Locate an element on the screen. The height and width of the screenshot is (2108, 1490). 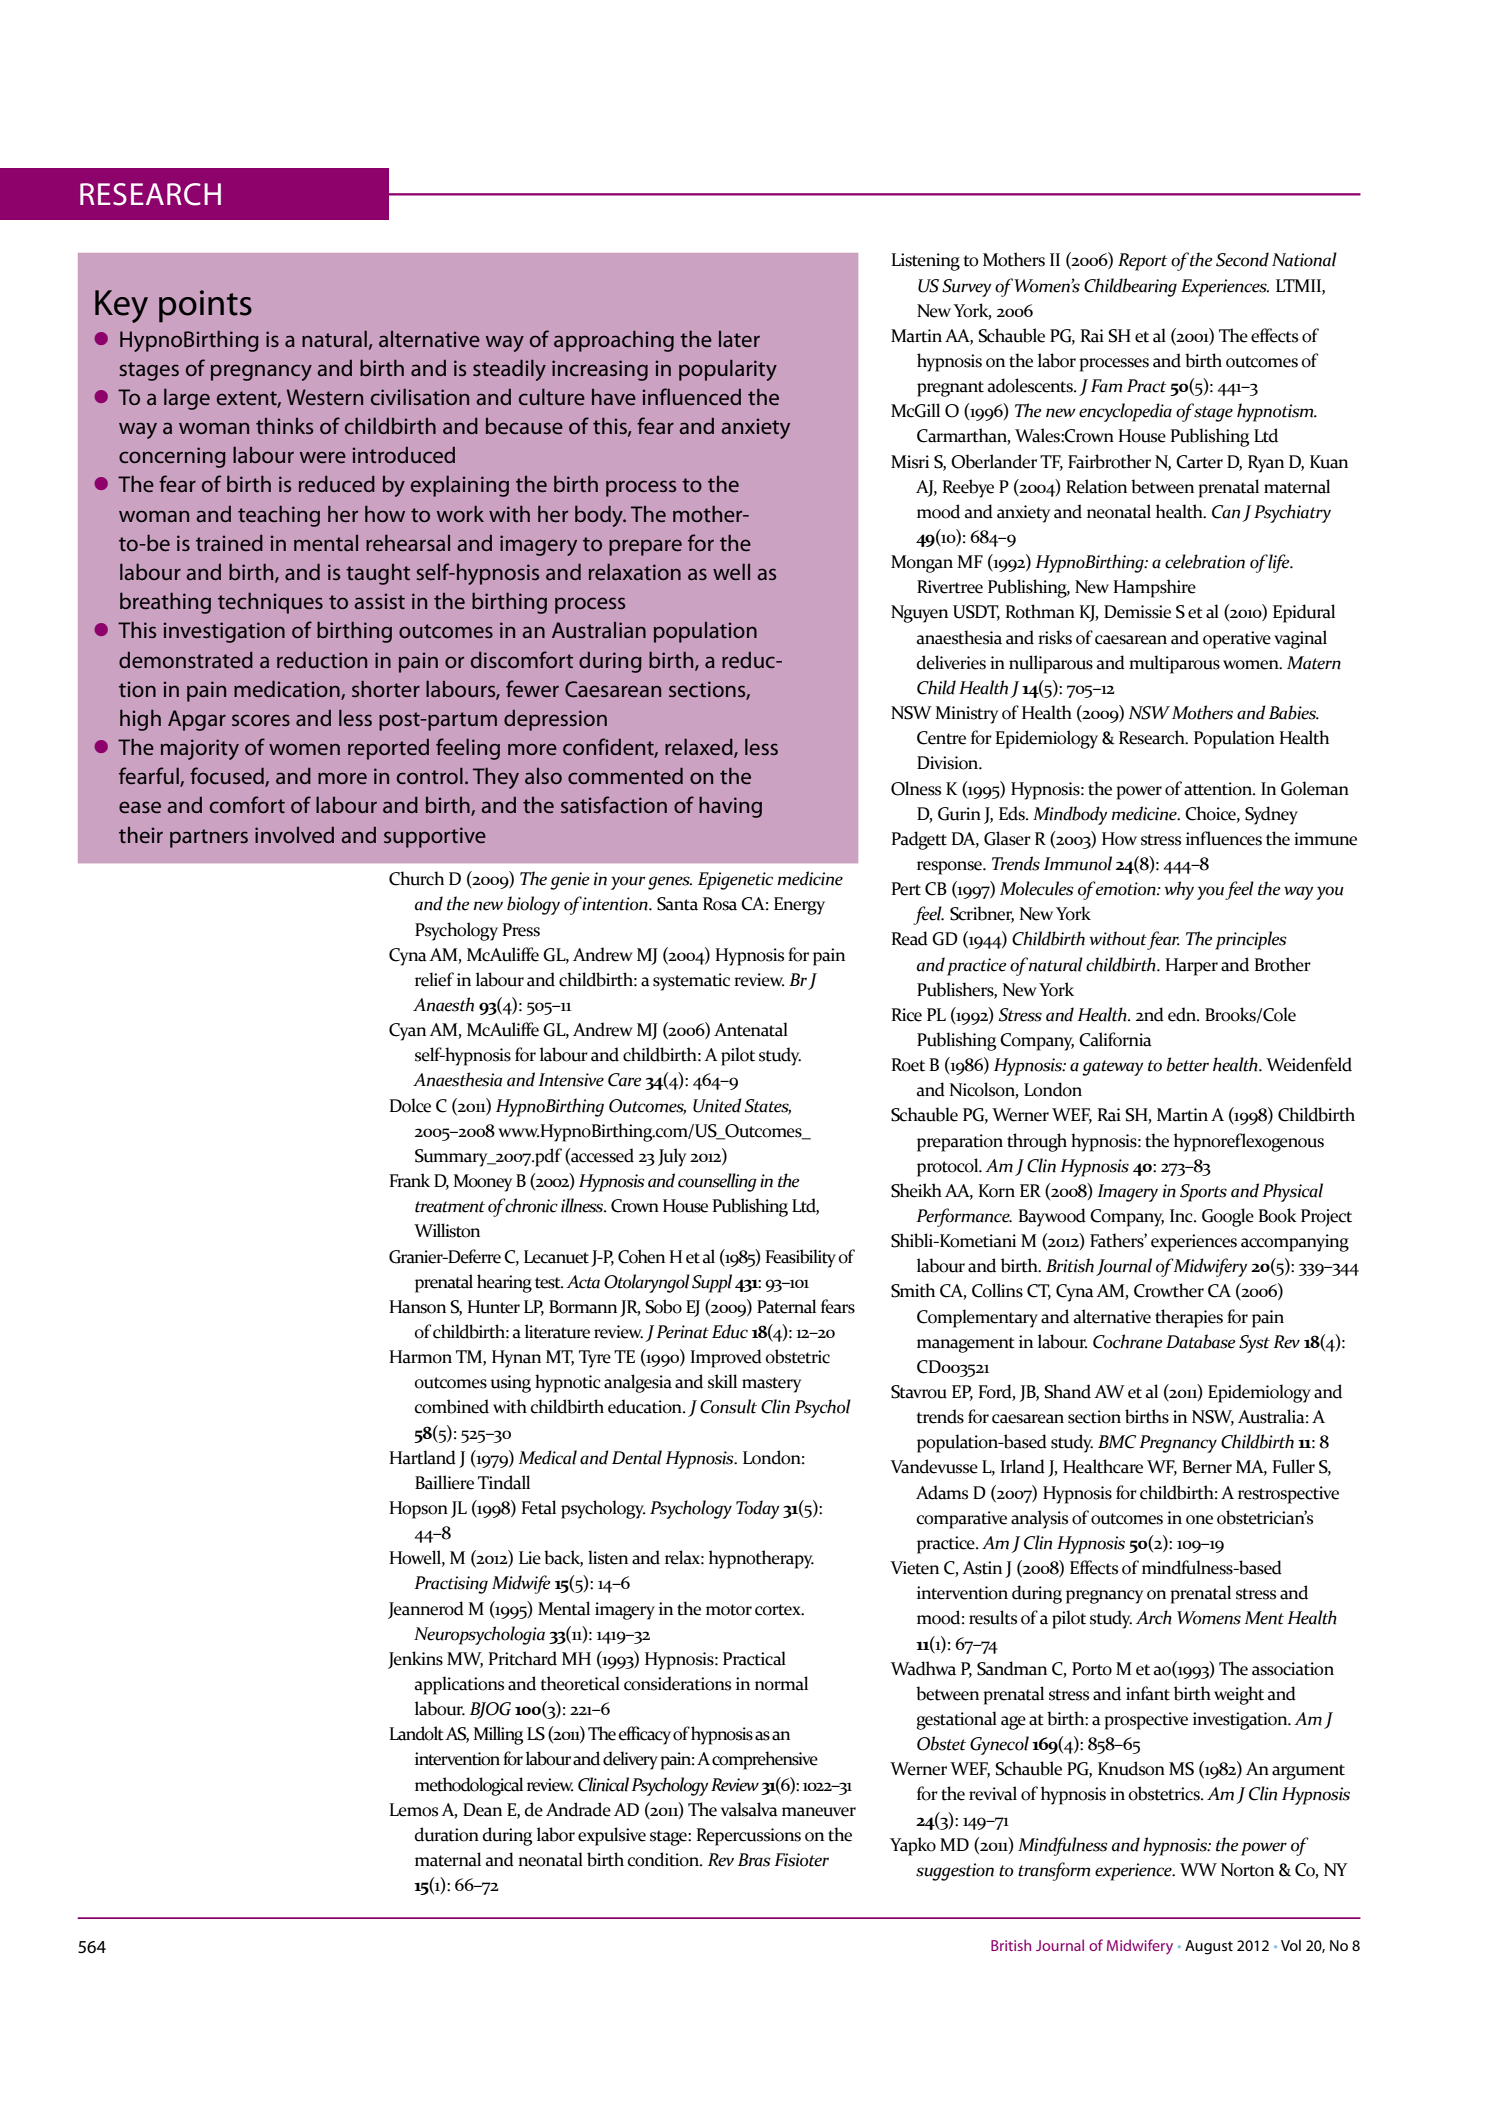
later is located at coordinates (739, 339).
